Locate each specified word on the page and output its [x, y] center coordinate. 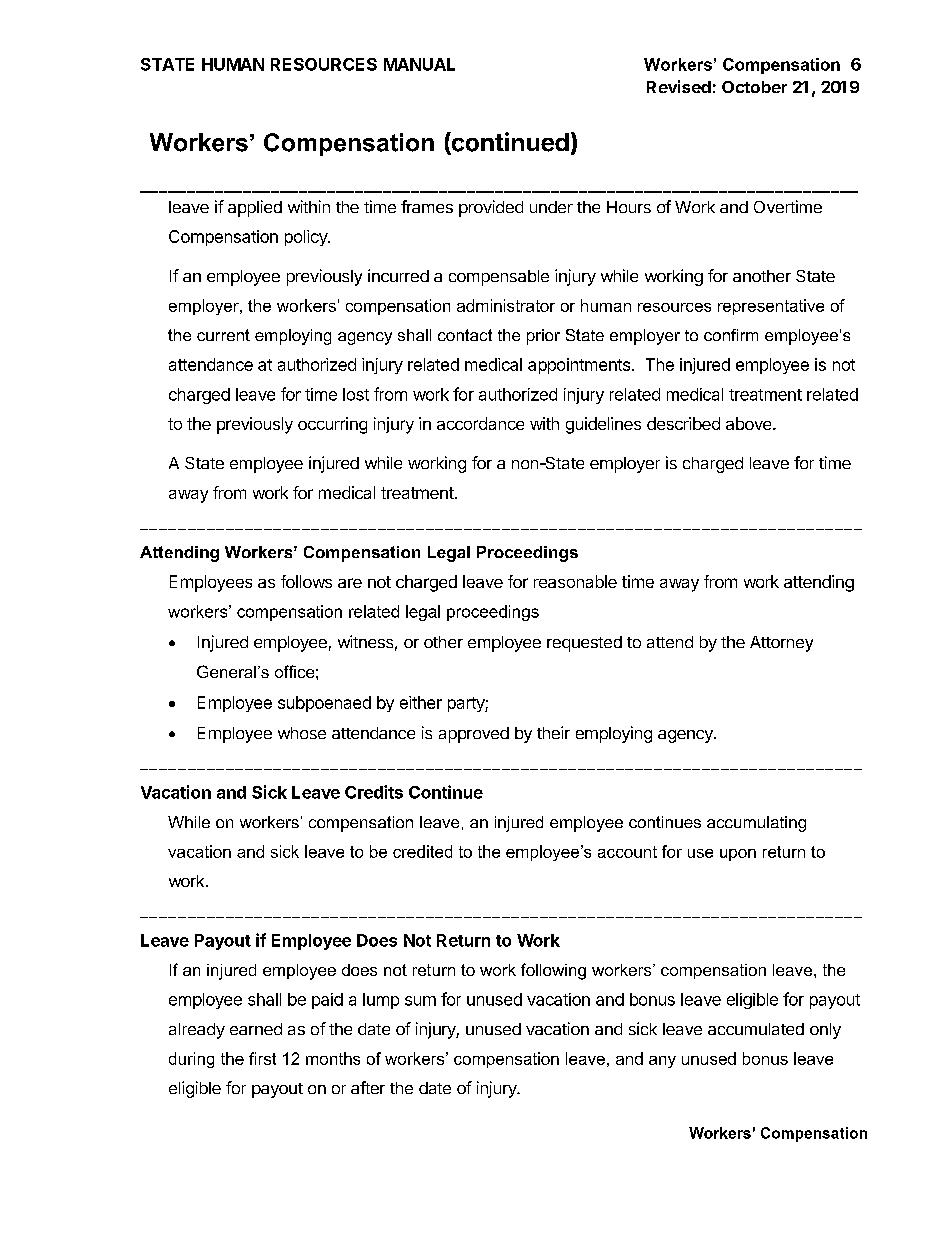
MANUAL [419, 64]
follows [306, 581]
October [754, 87]
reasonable [575, 581]
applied [255, 208]
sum [420, 1001]
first [262, 1058]
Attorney [781, 644]
